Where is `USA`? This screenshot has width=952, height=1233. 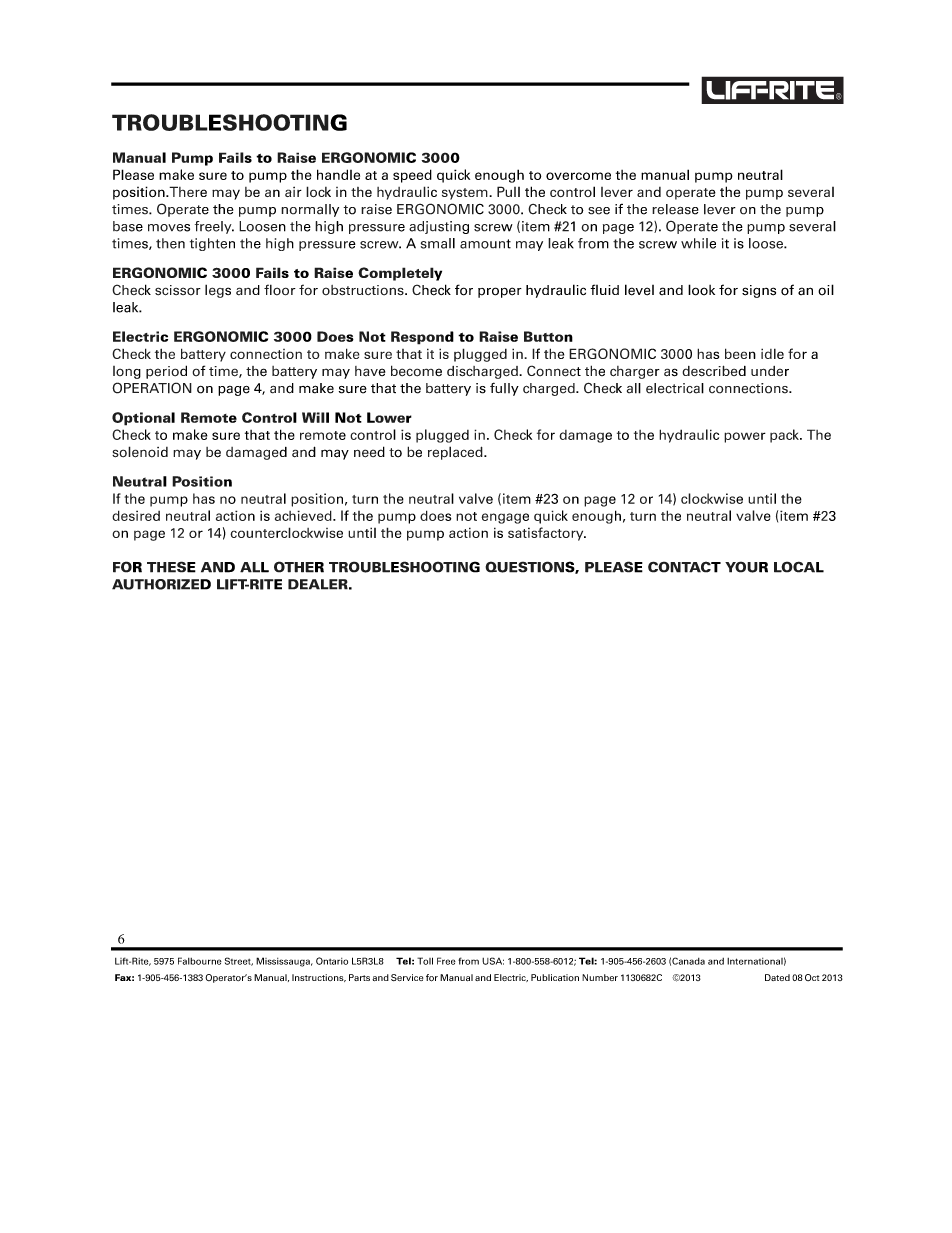 USA is located at coordinates (493, 961).
